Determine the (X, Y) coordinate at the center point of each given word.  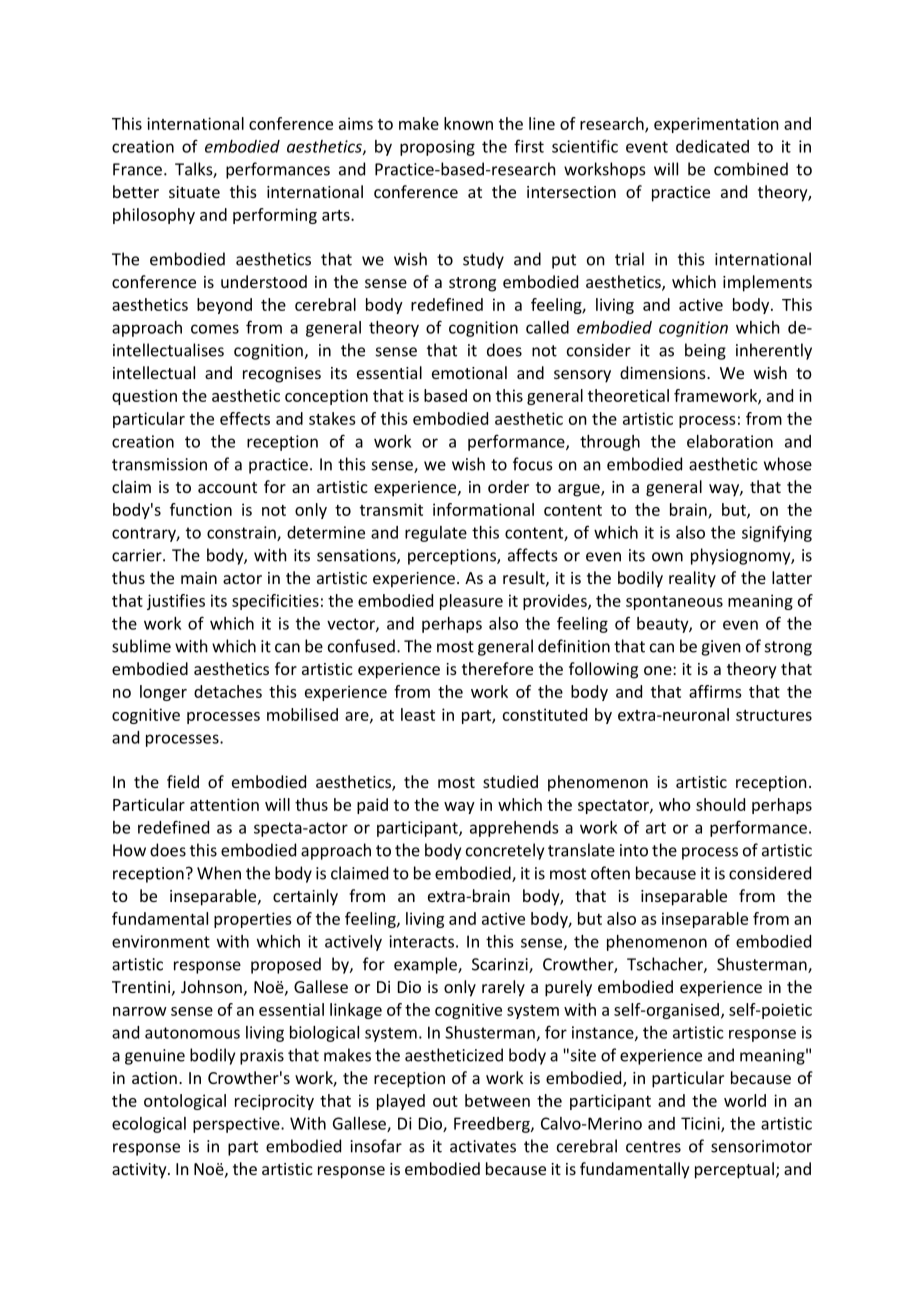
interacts (421, 941)
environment (161, 941)
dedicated (712, 146)
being (705, 351)
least (418, 714)
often (610, 873)
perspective (237, 1125)
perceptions (453, 557)
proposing (437, 148)
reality (692, 579)
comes (215, 329)
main (199, 578)
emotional (469, 372)
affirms (715, 691)
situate (194, 192)
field (183, 781)
